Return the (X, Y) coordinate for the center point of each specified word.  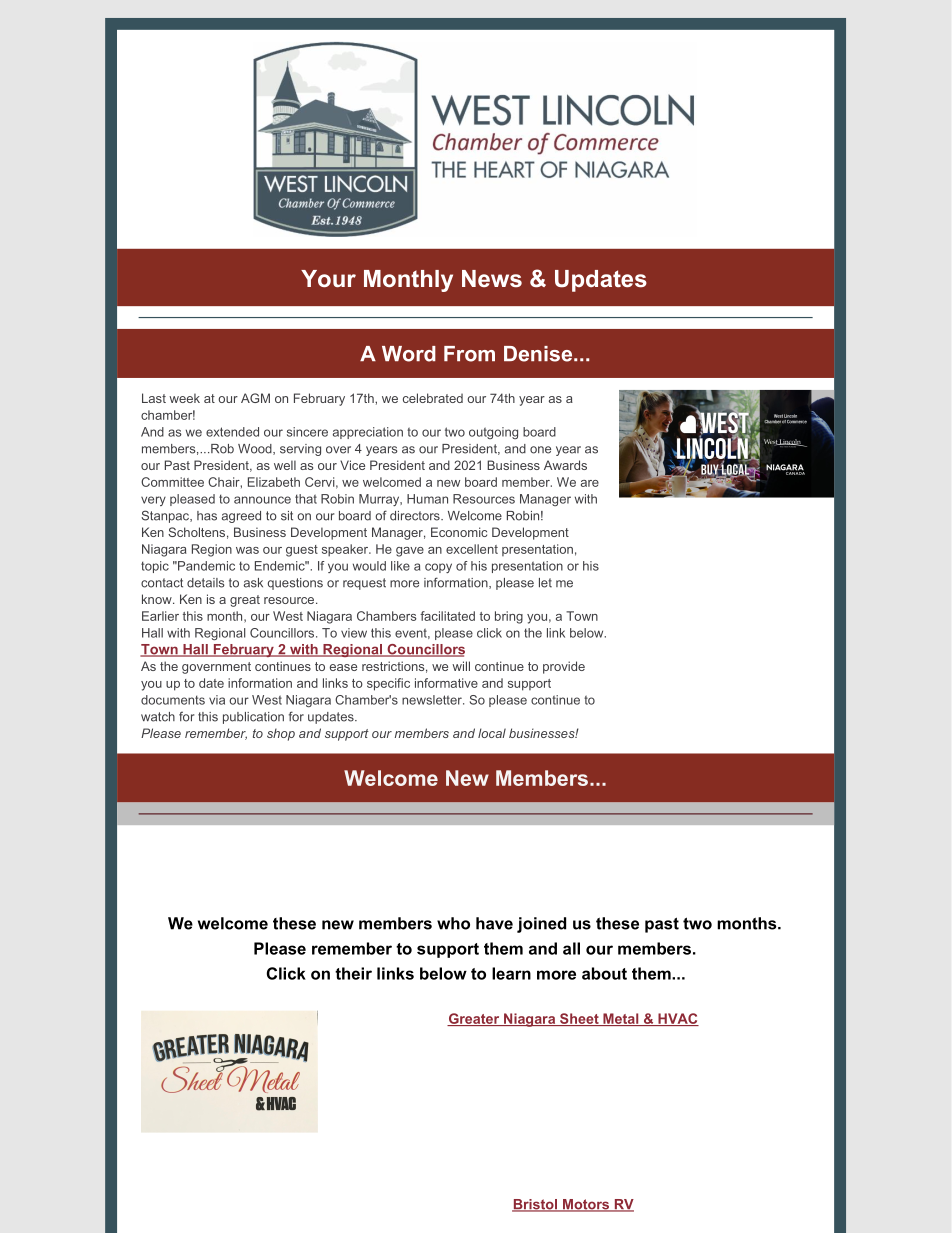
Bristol (536, 1205)
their (353, 973)
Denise (539, 354)
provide (564, 667)
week (184, 398)
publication (253, 718)
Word (409, 354)
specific (388, 684)
